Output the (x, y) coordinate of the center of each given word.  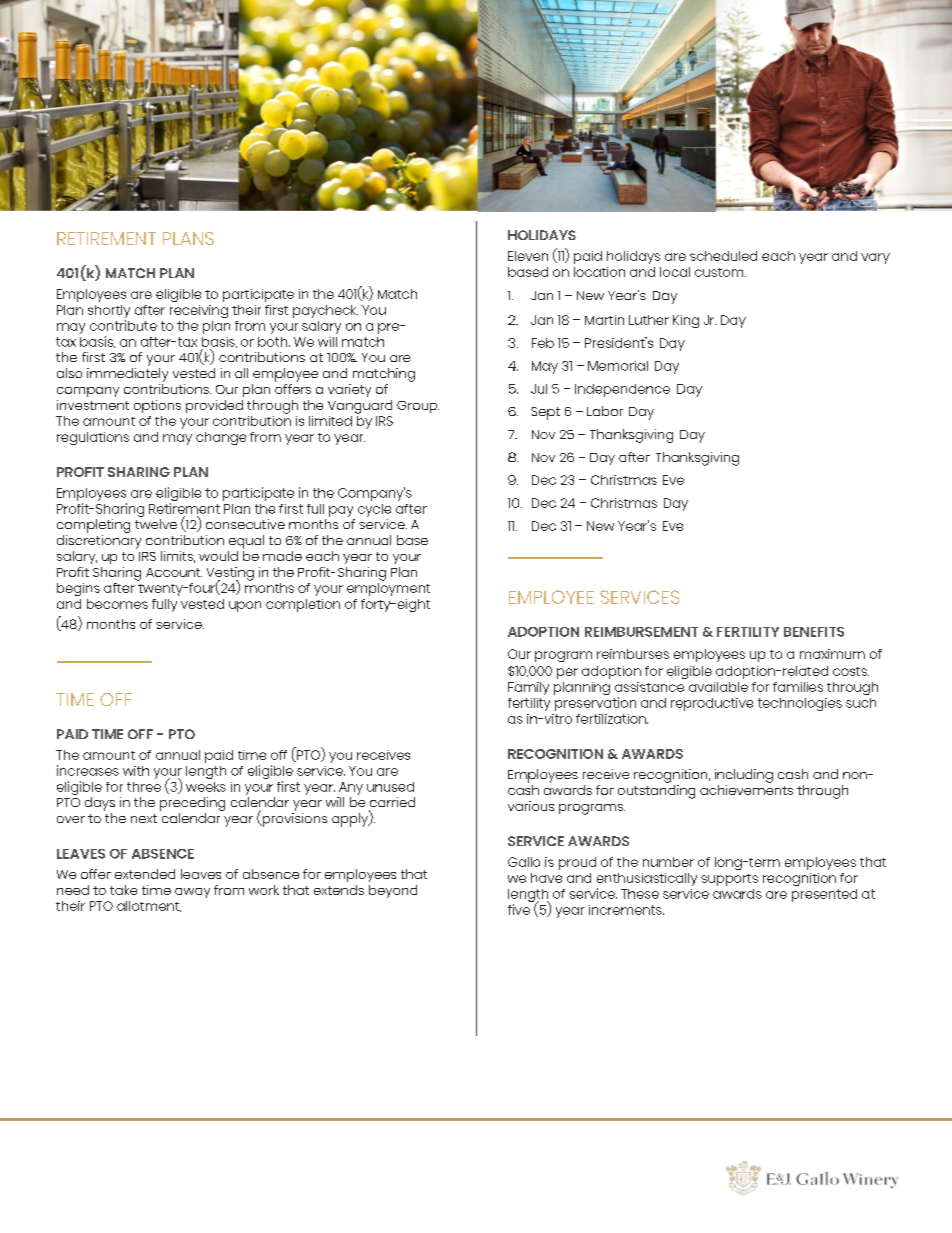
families (798, 687)
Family (528, 688)
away (192, 893)
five (519, 909)
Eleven (528, 256)
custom (720, 272)
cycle (374, 510)
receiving (199, 311)
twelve (156, 524)
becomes (117, 604)
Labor (605, 411)
